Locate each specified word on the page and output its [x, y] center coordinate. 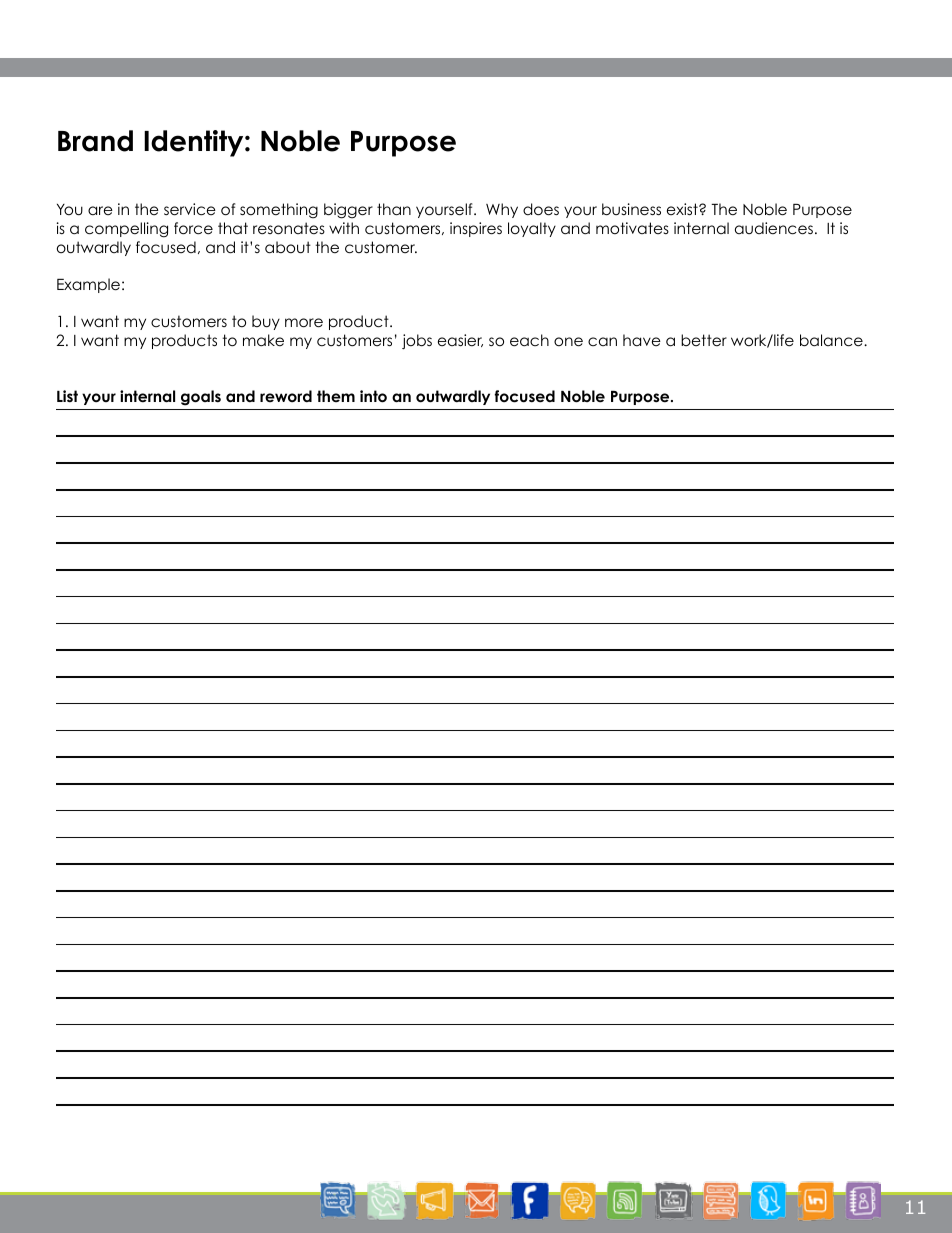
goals [201, 398]
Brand [95, 141]
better [704, 340]
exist [683, 209]
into [373, 396]
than [394, 209]
